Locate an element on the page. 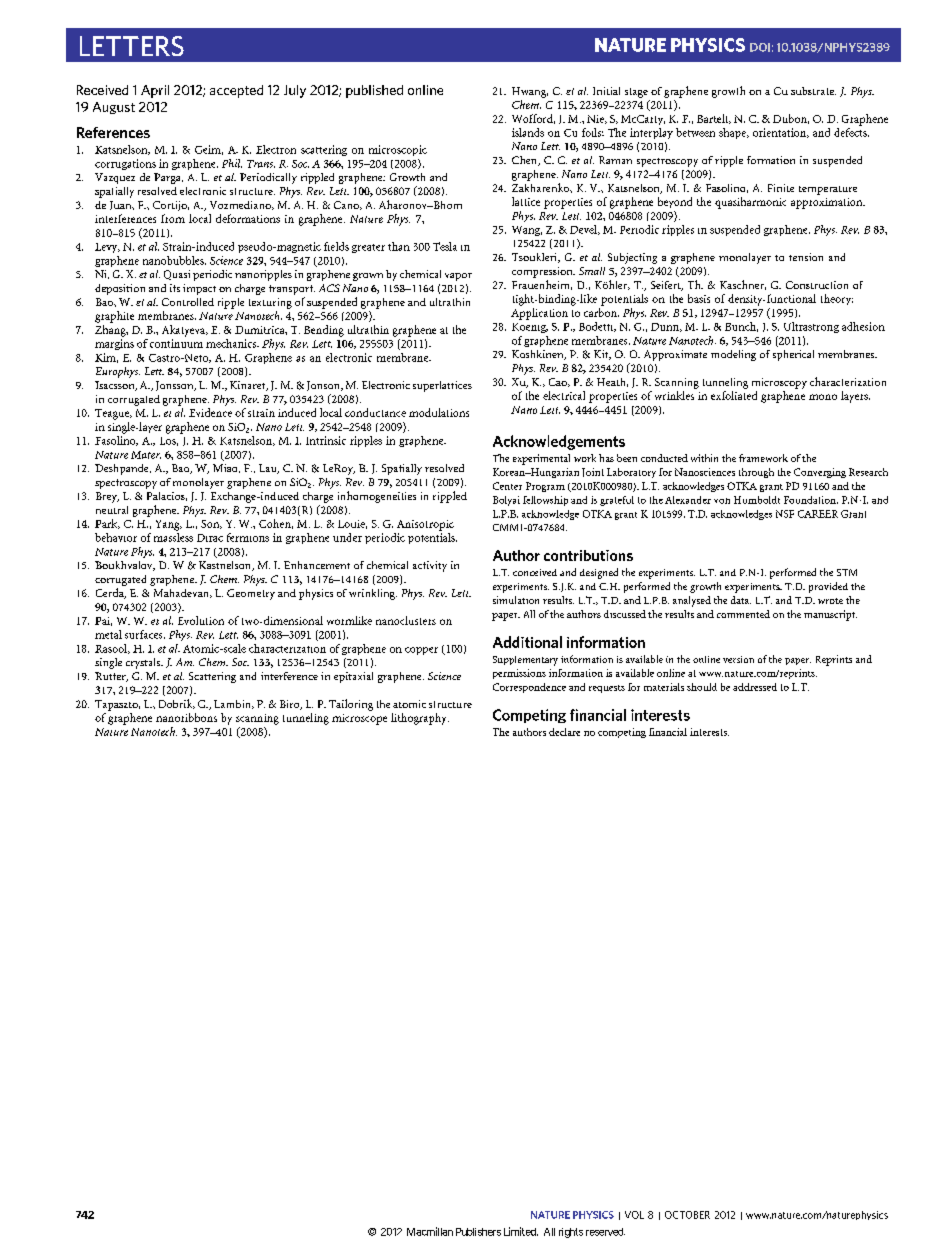 This document has height=1251, width=952. Macmillan is located at coordinates (430, 1231).
